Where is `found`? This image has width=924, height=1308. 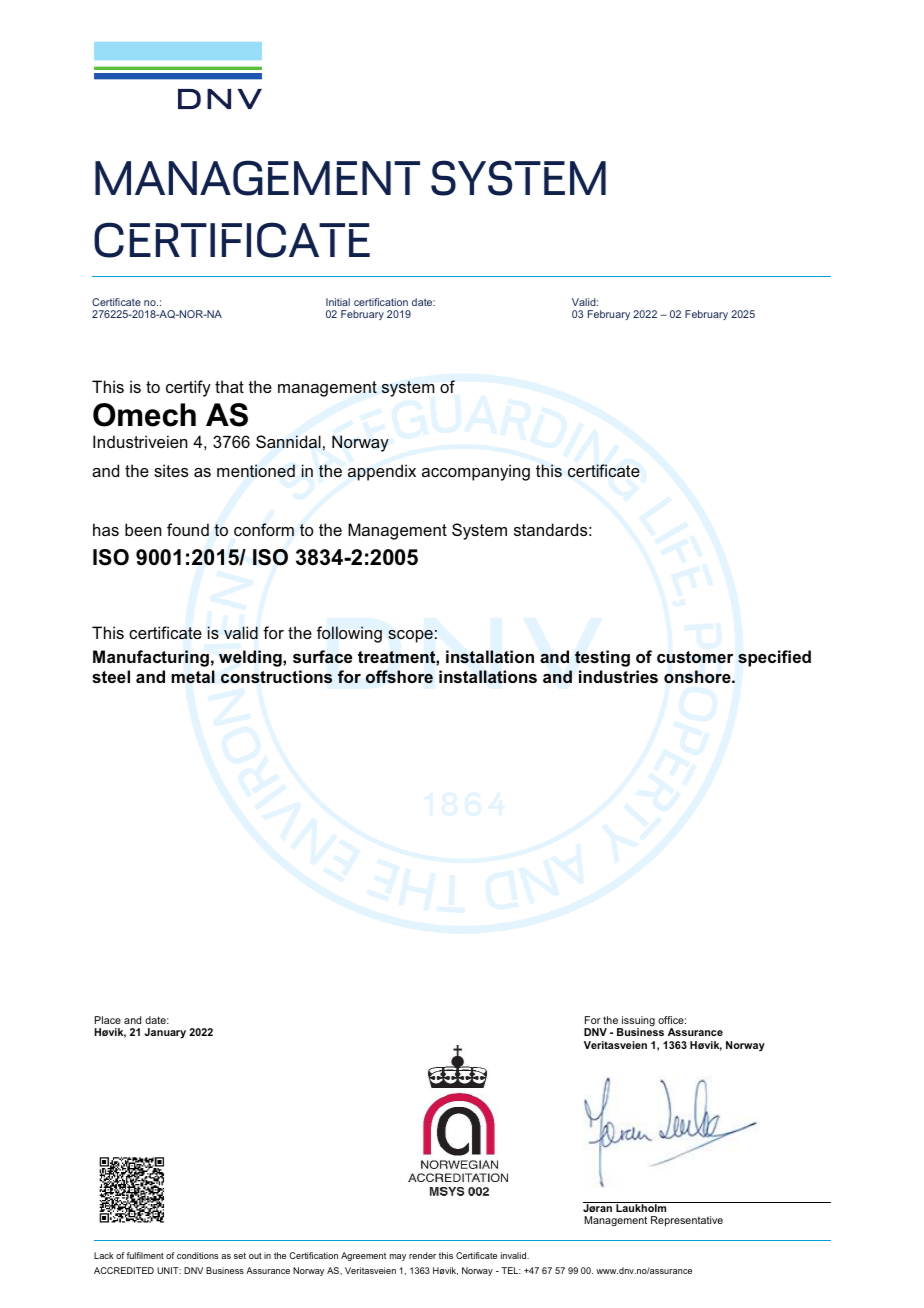
found is located at coordinates (188, 529).
